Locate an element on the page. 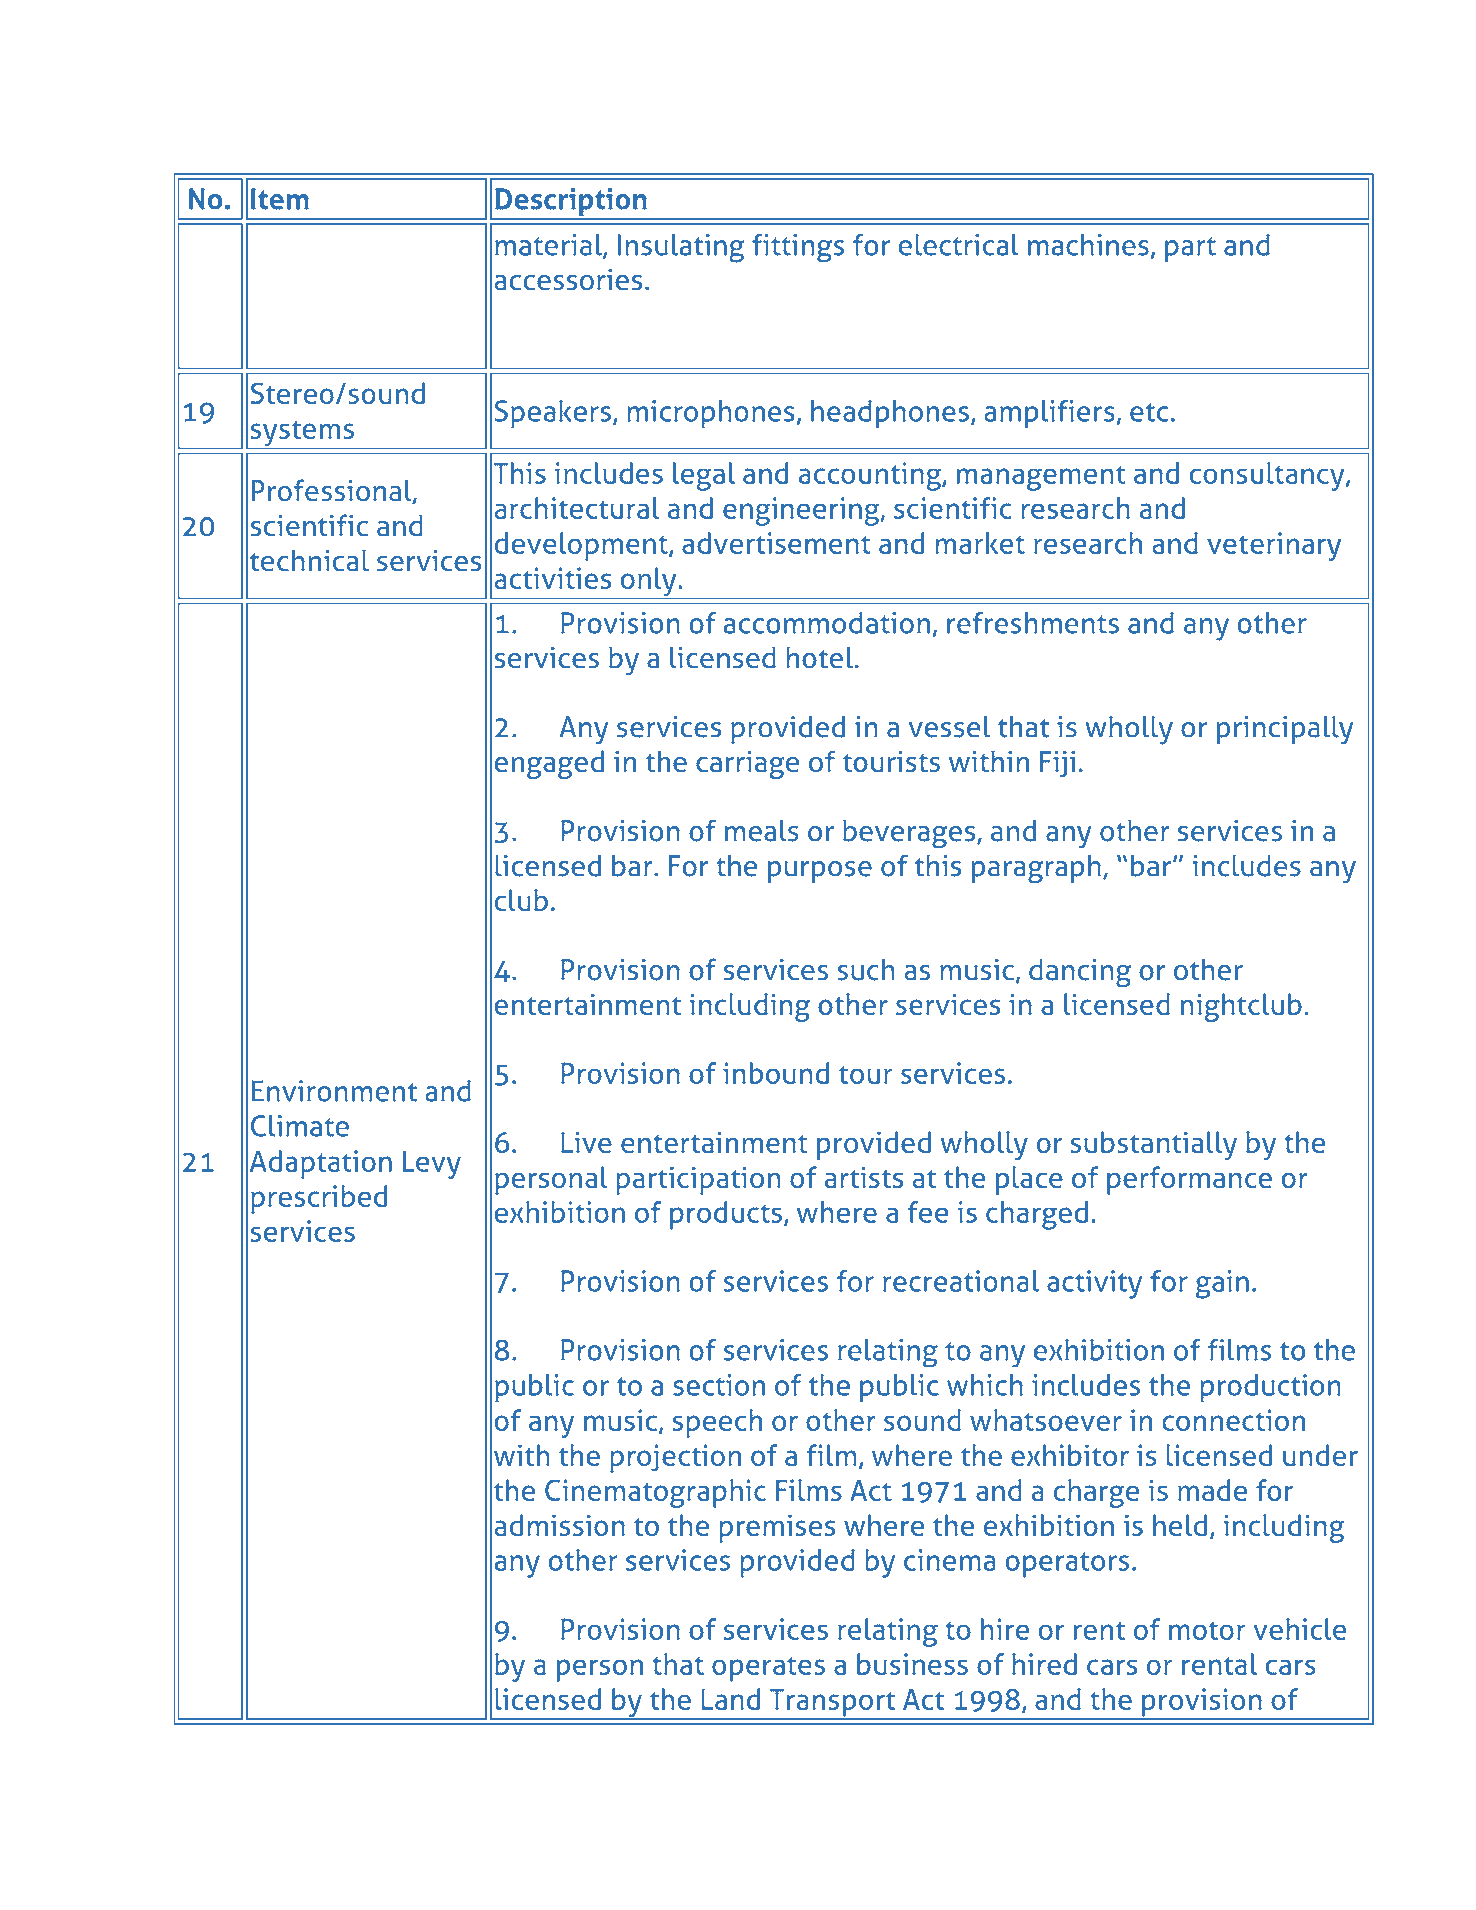 The width and height of the page is (1476, 1910). Item is located at coordinates (280, 199).
